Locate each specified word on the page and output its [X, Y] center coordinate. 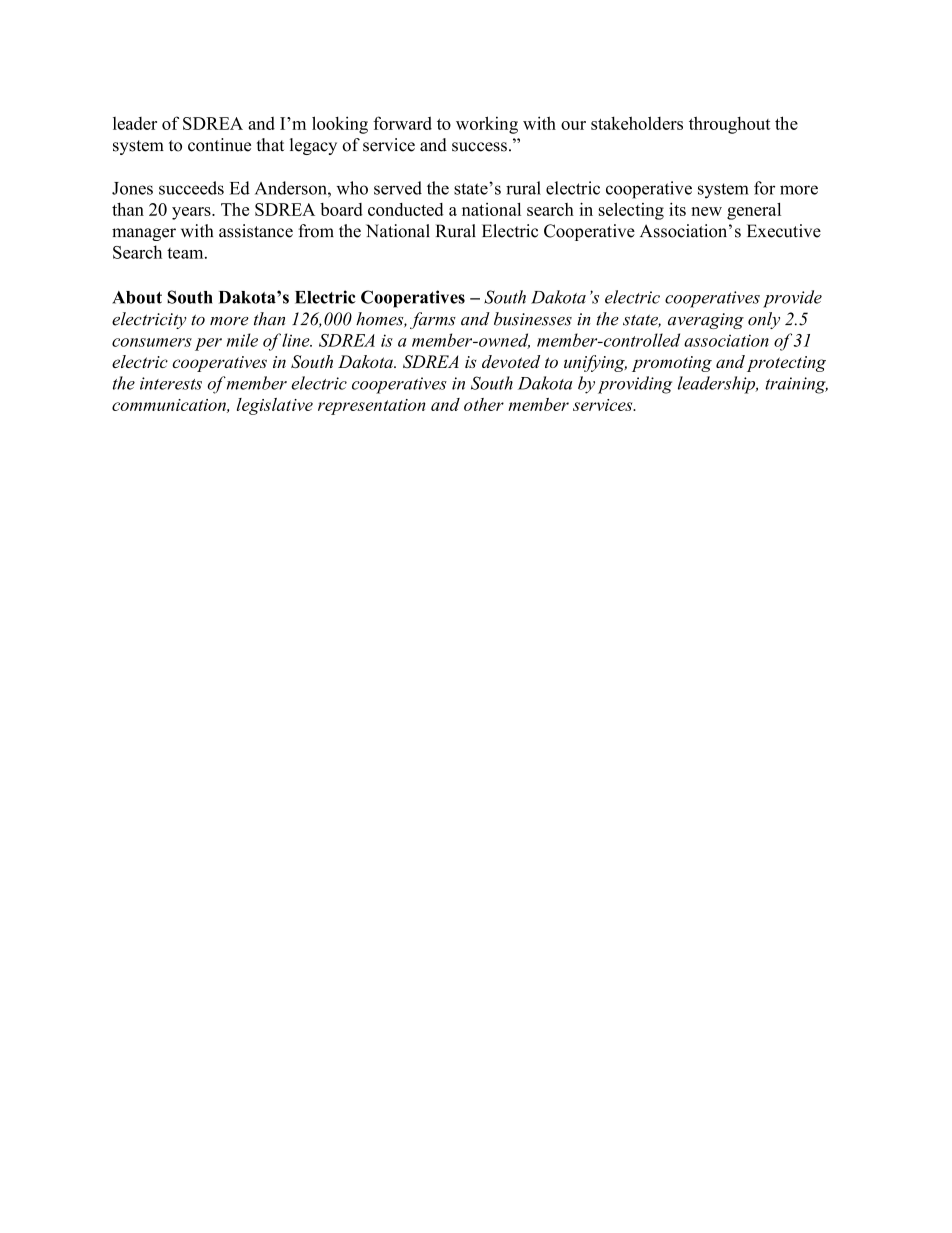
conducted [406, 209]
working [487, 125]
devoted [511, 361]
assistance [256, 231]
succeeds [191, 188]
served [398, 188]
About [137, 297]
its [677, 209]
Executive [784, 231]
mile [242, 340]
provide [792, 299]
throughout [729, 125]
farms [433, 320]
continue [219, 145]
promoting [672, 364]
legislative [275, 406]
